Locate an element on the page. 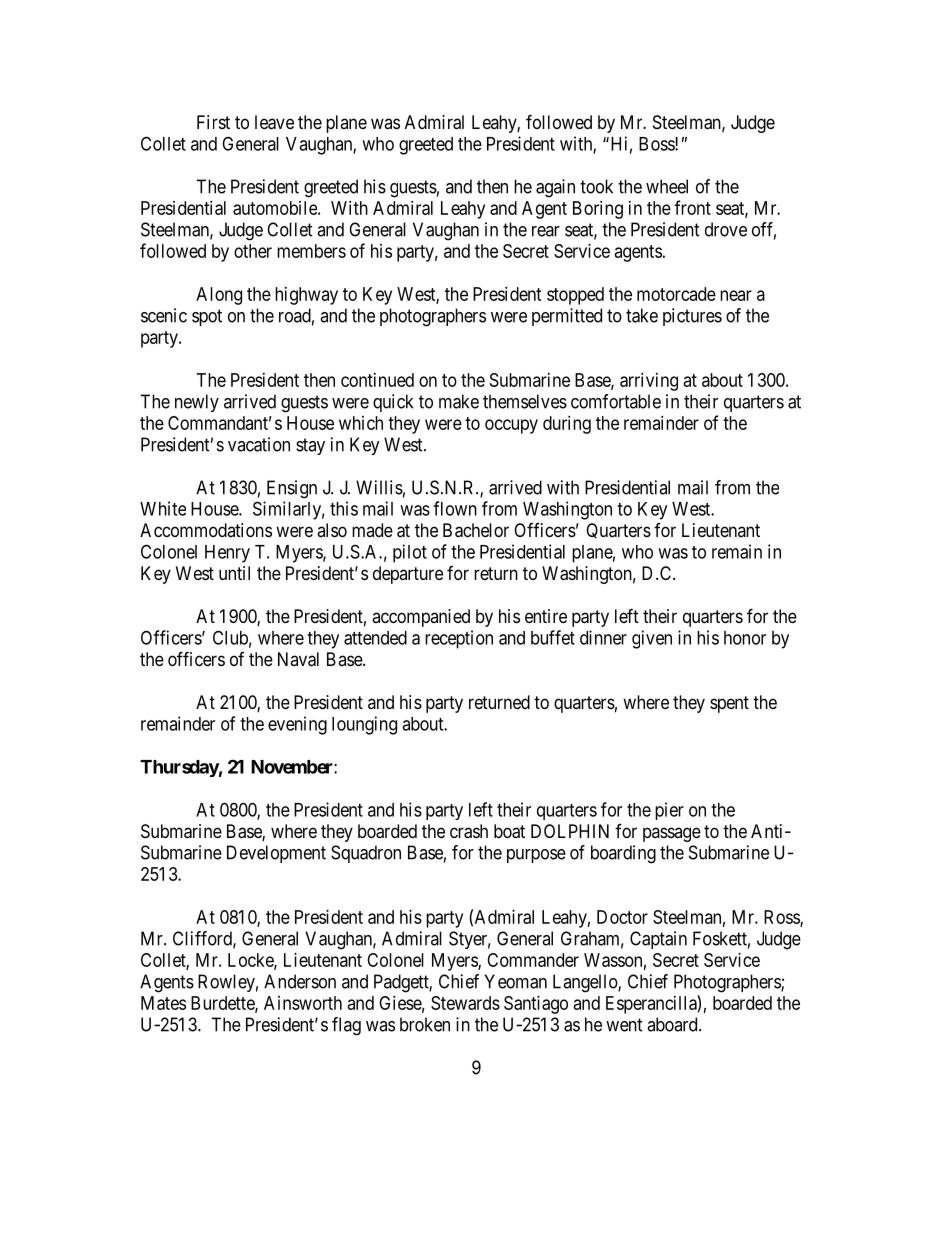 This image has width=952, height=1233. First is located at coordinates (213, 122).
